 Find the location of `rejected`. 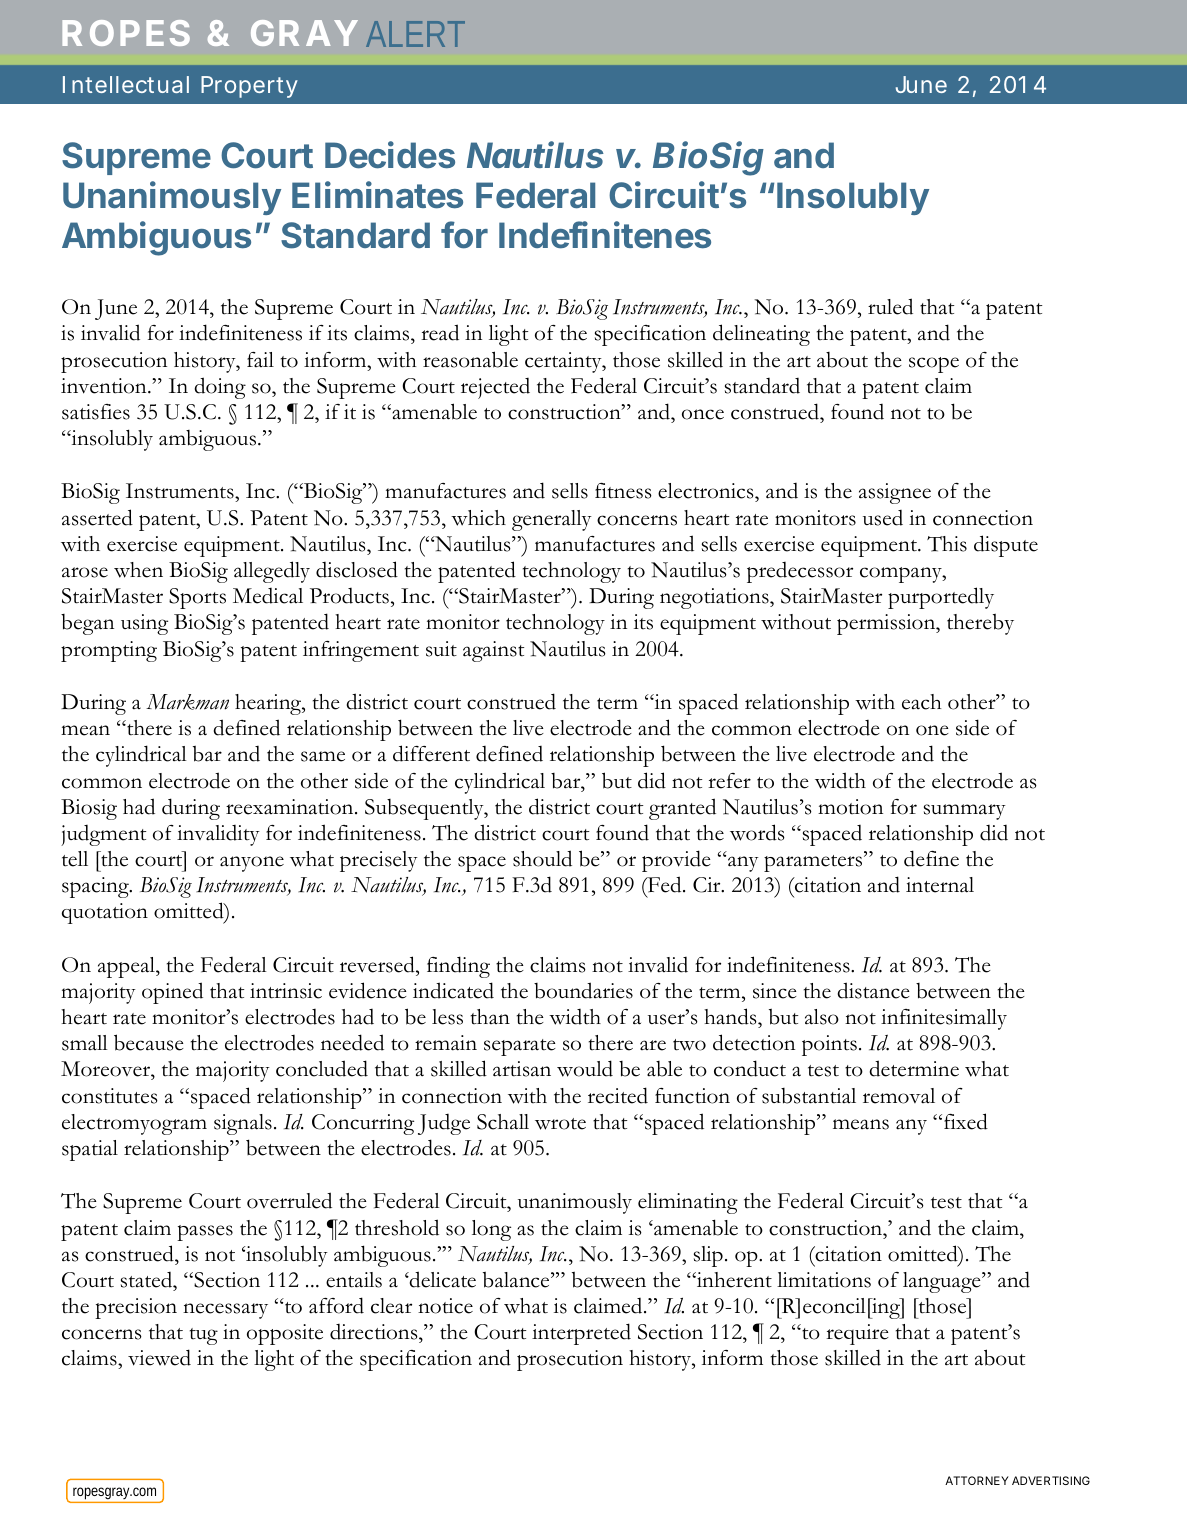

rejected is located at coordinates (495, 388).
